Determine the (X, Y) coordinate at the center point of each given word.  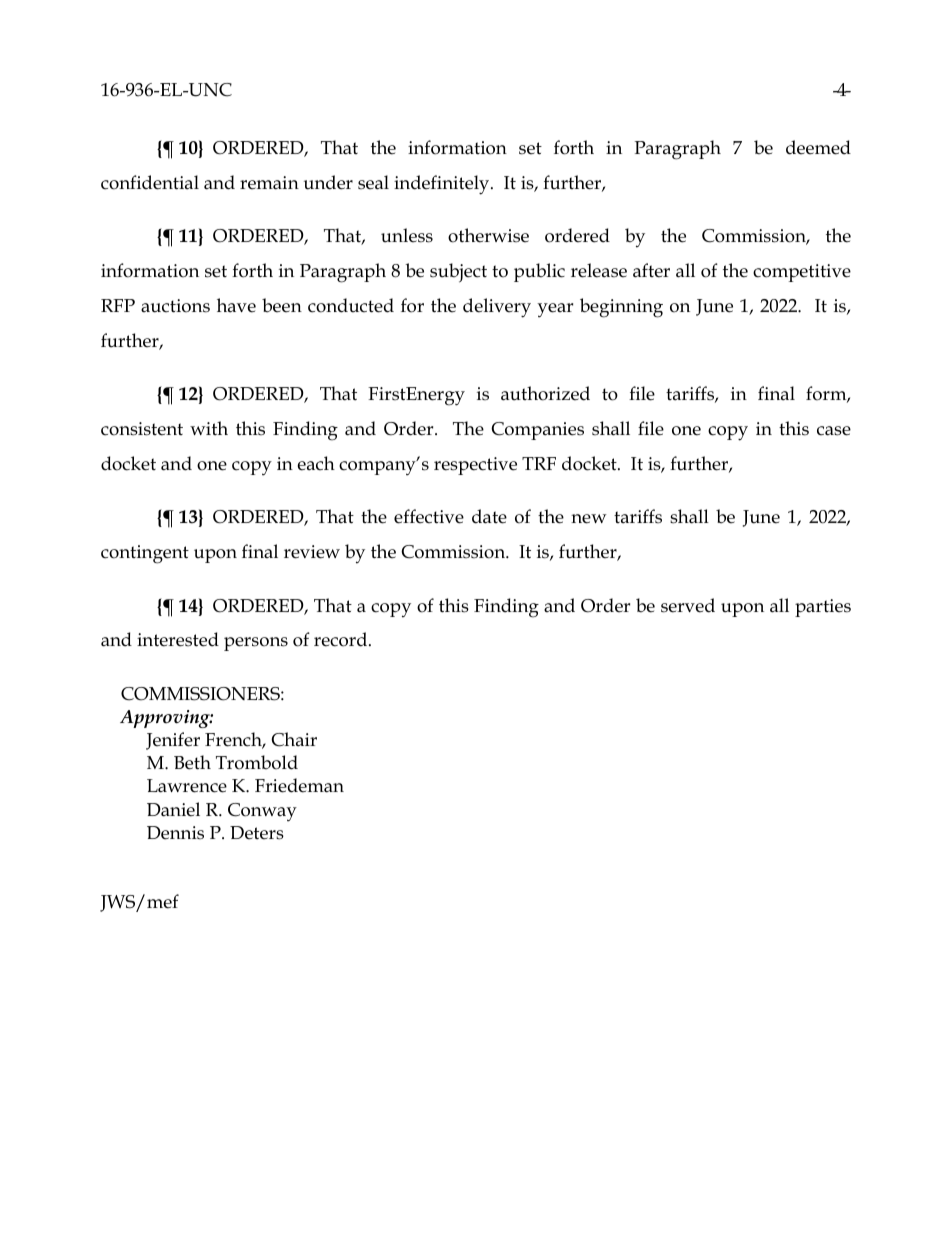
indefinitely (443, 185)
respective (475, 466)
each (316, 463)
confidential (150, 182)
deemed (818, 147)
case (834, 431)
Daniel (173, 809)
